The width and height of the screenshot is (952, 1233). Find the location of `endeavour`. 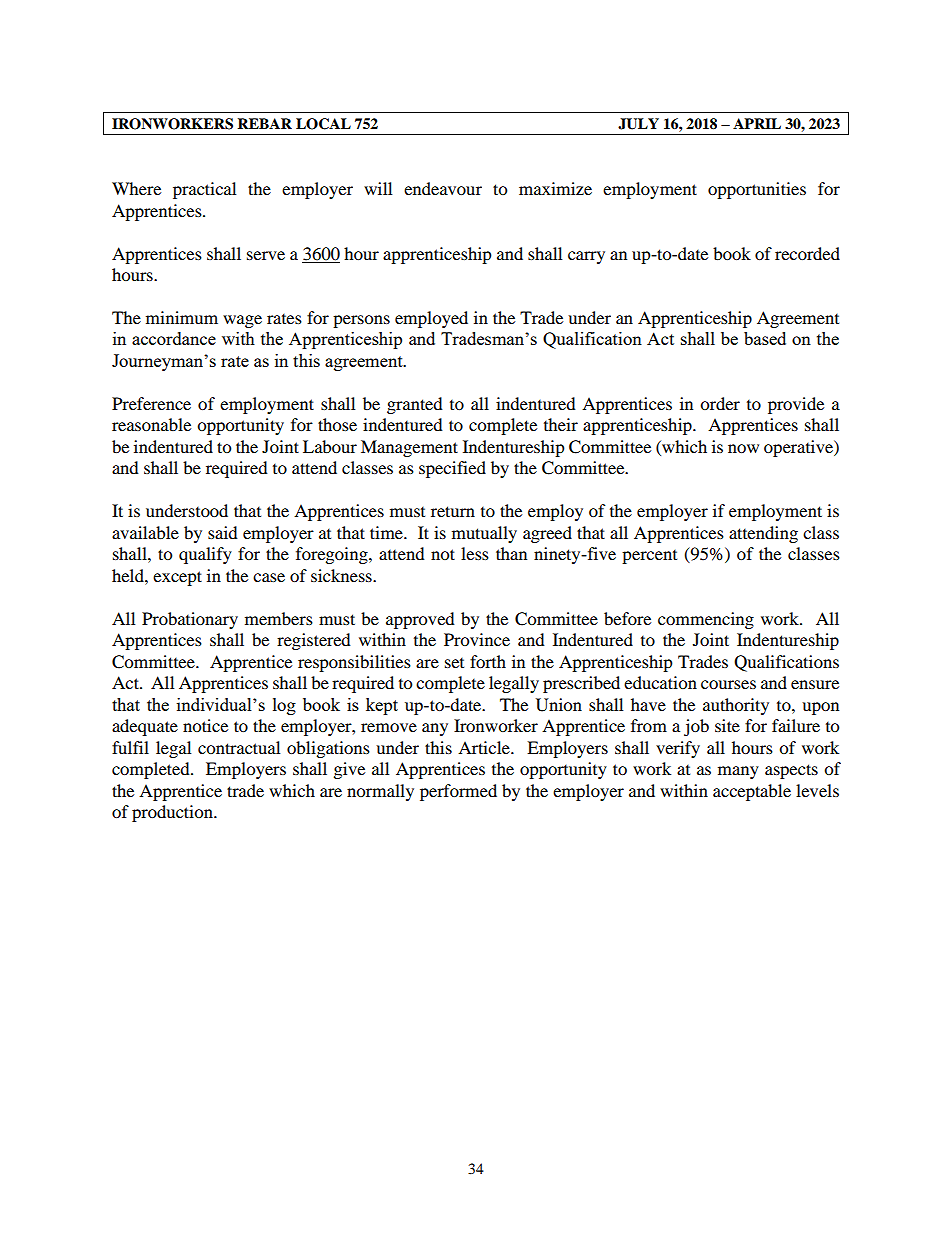

endeavour is located at coordinates (443, 188).
